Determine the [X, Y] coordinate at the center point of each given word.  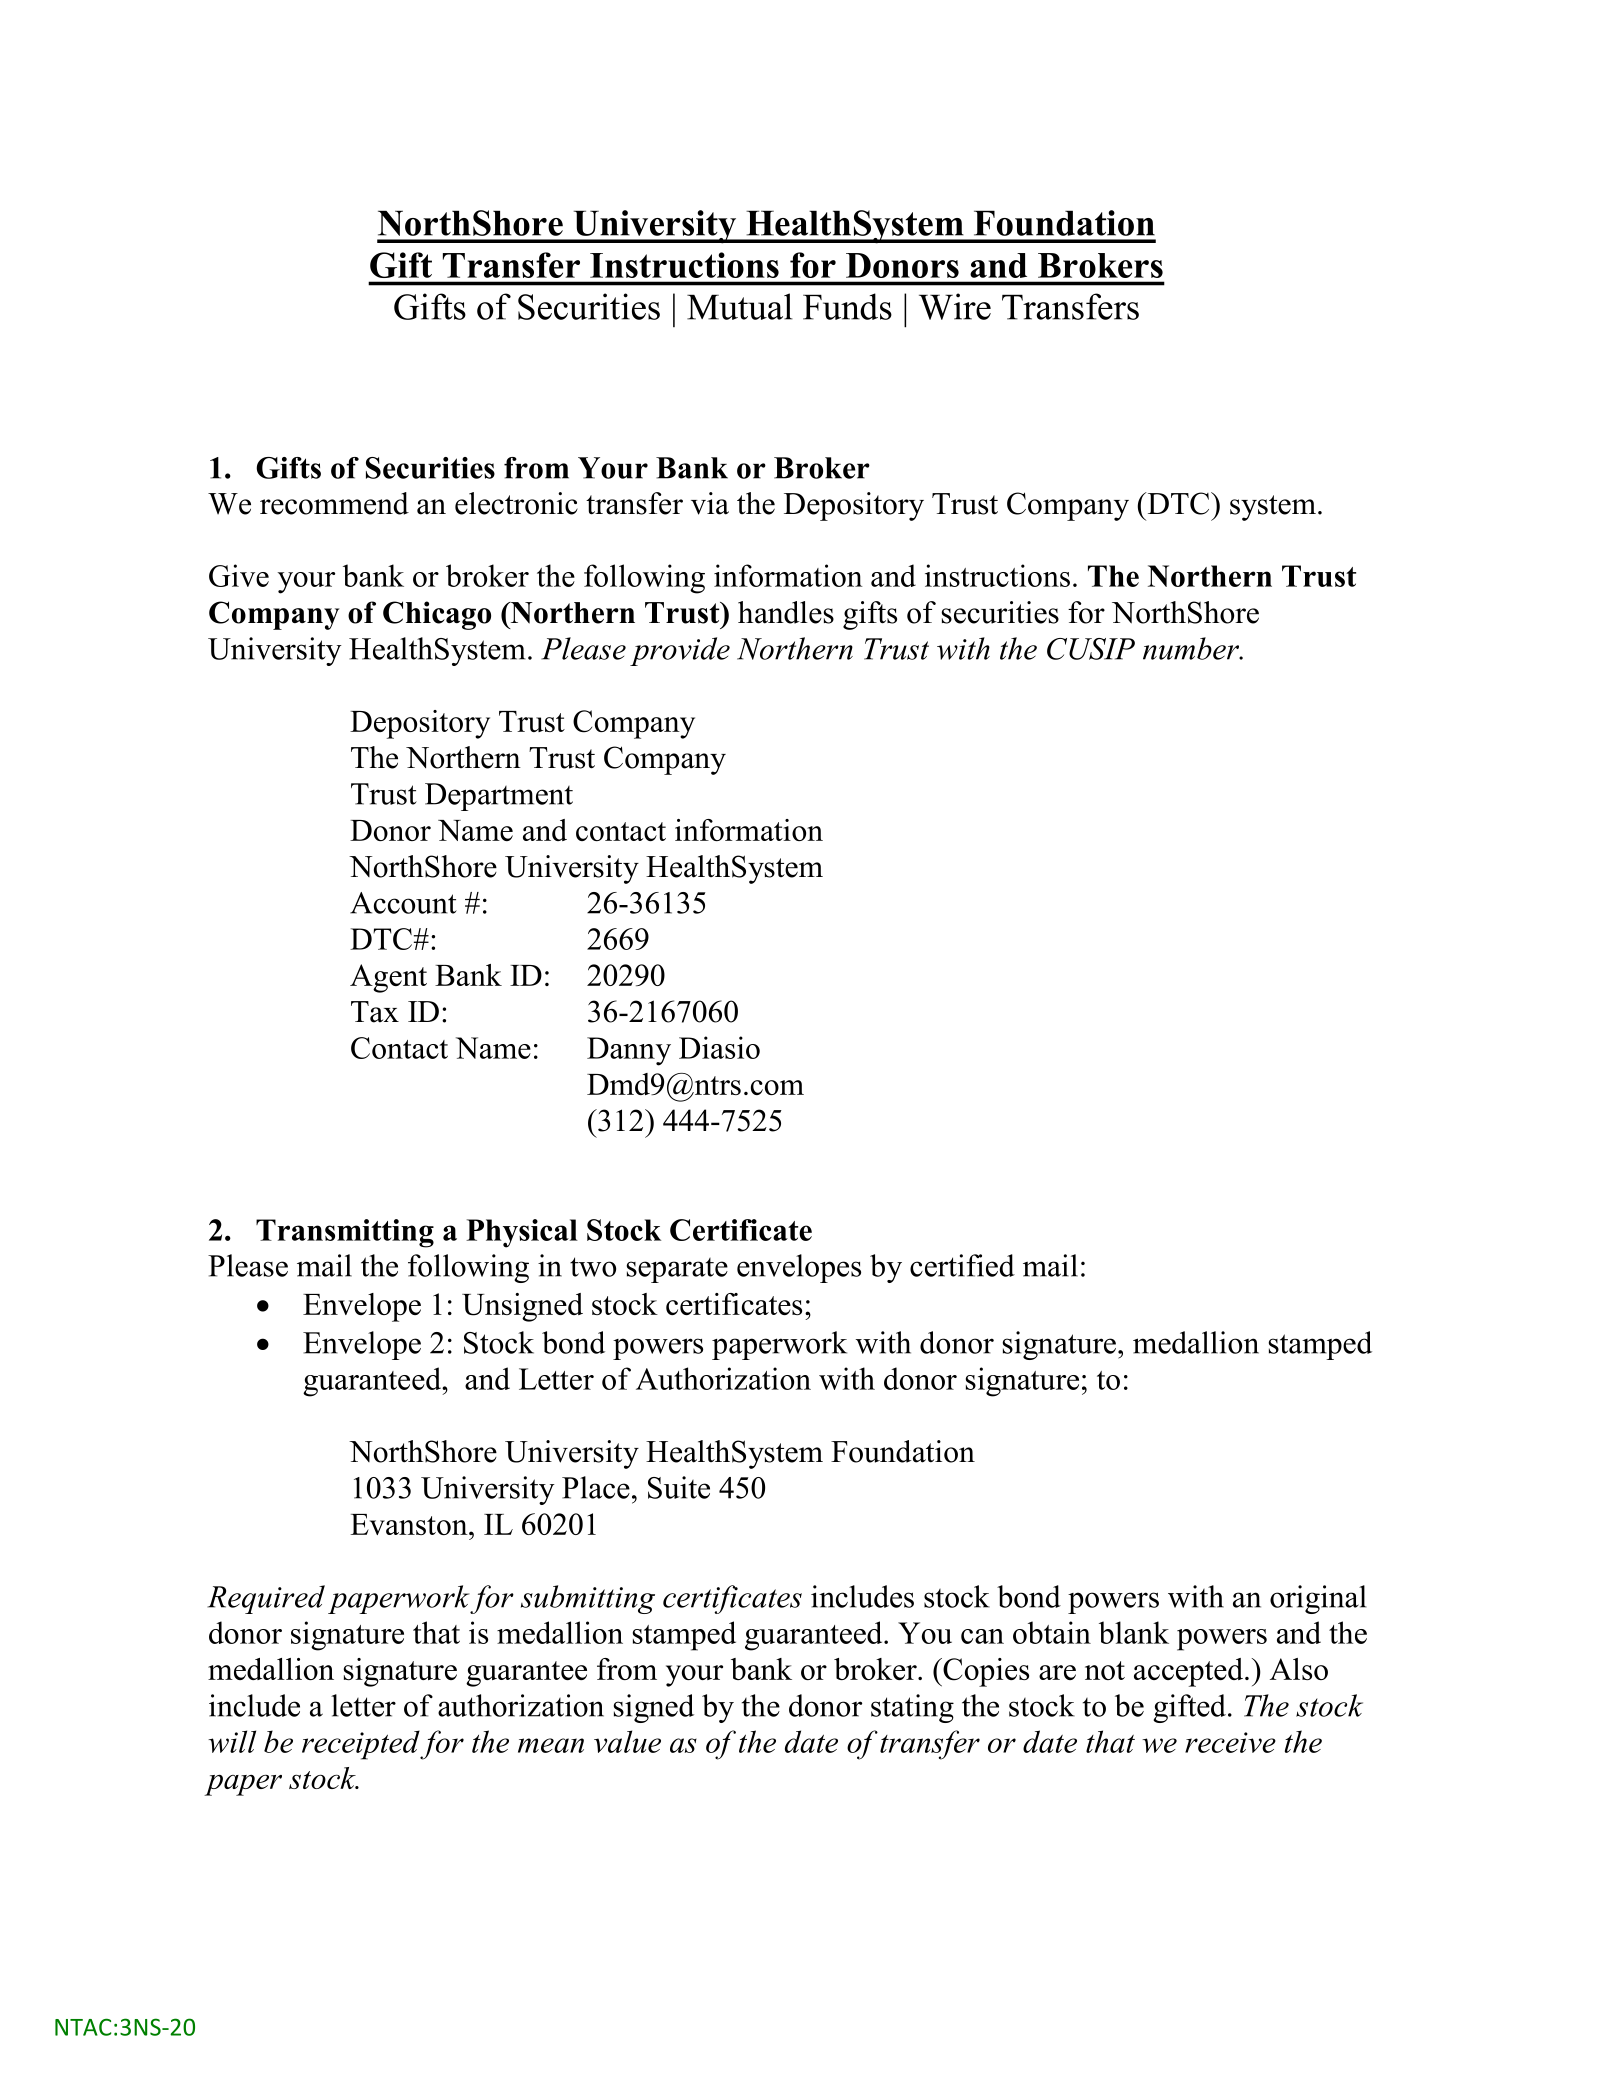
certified [962, 1265]
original [1318, 1599]
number [1192, 648]
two [593, 1267]
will [232, 1741]
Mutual [740, 306]
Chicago [437, 615]
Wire [955, 306]
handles [786, 612]
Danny [629, 1051]
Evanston [410, 1524]
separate [677, 1270]
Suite [679, 1487]
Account [403, 903]
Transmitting [345, 1233]
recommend [334, 503]
